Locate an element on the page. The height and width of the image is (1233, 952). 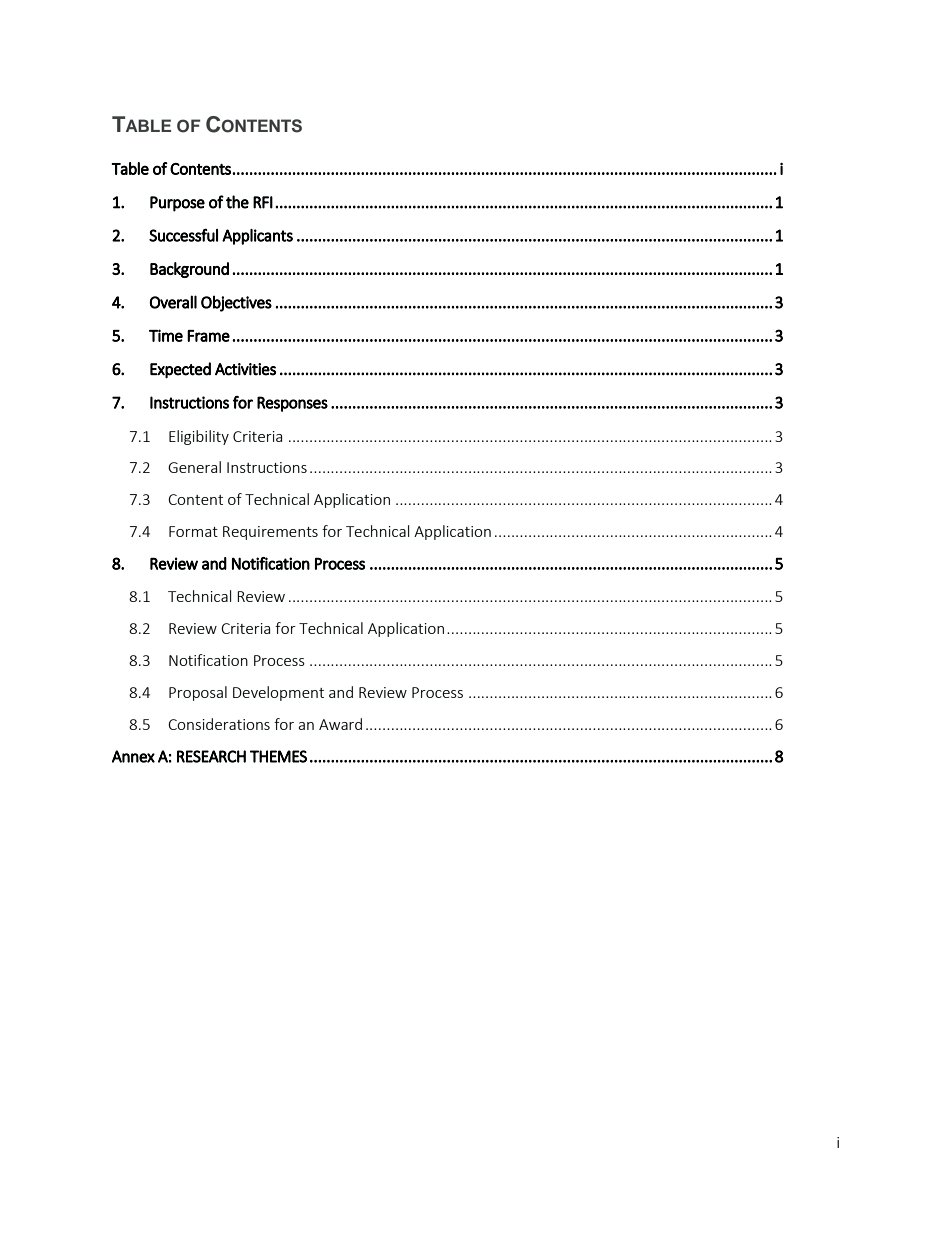
RESEARCH is located at coordinates (211, 756).
